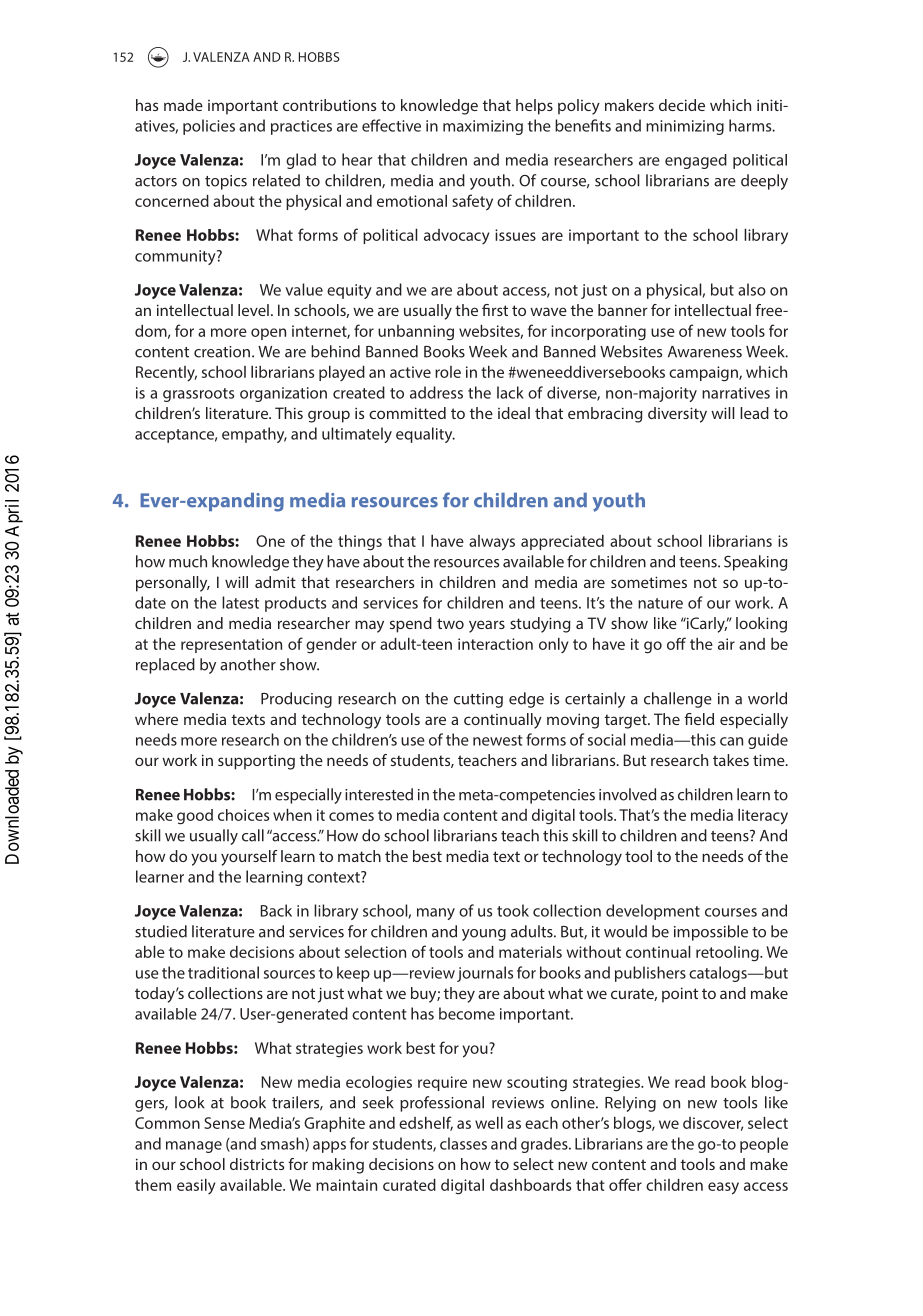  Describe the element at coordinates (226, 182) in the page. I see `topics` at that location.
